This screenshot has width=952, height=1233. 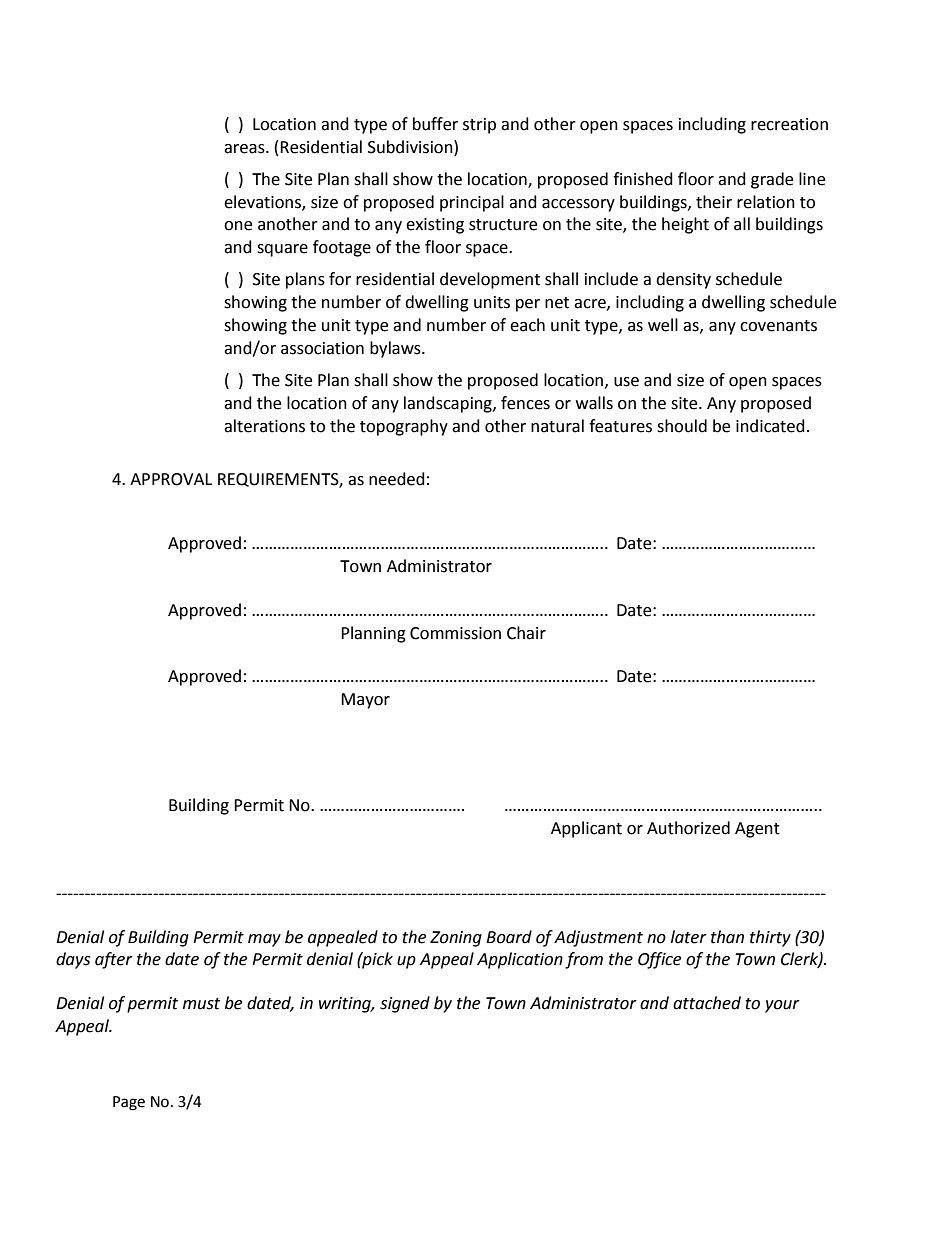 What do you see at coordinates (129, 1103) in the screenshot?
I see `Page` at bounding box center [129, 1103].
